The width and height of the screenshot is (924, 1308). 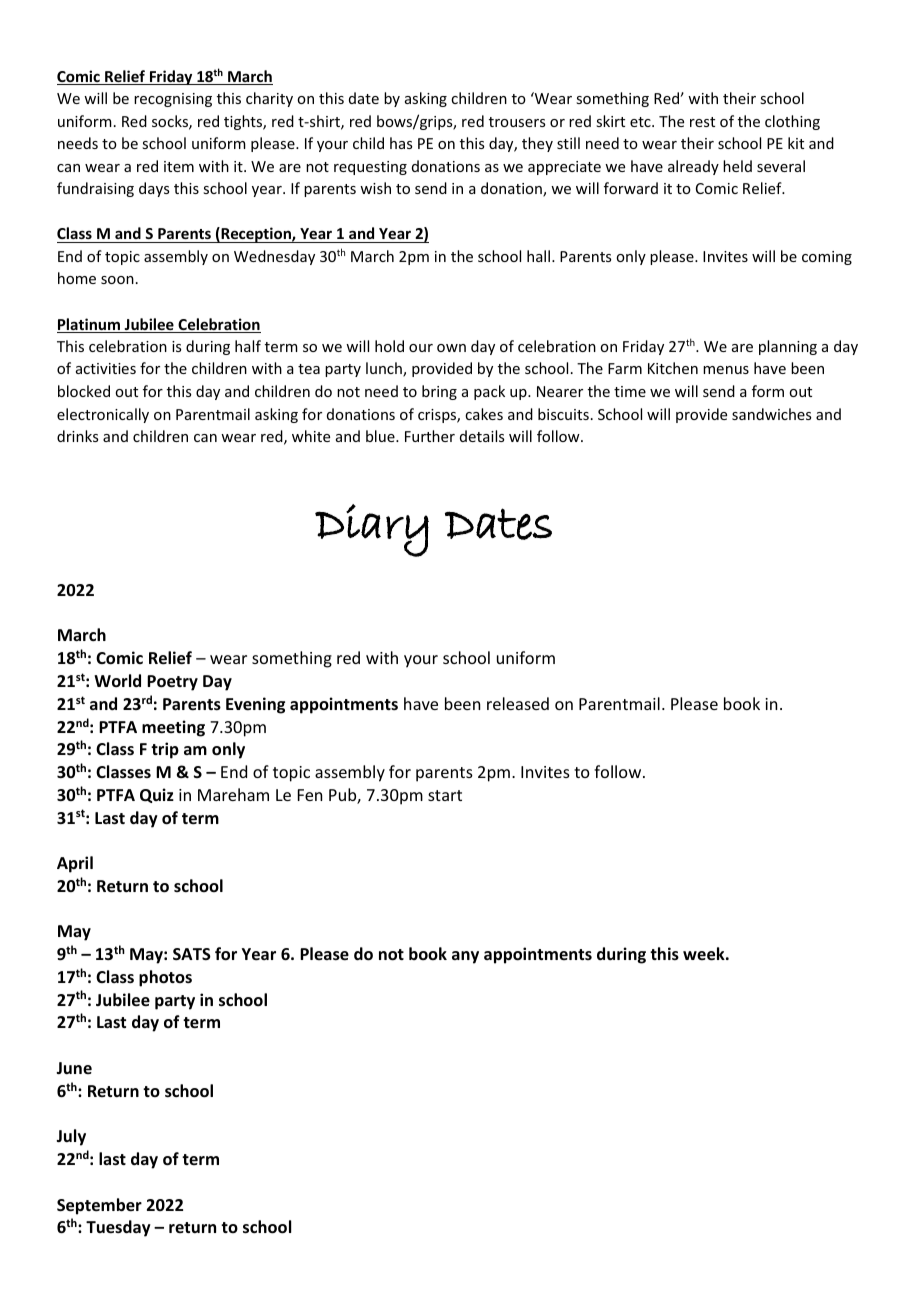 I want to click on Quiz, so click(x=157, y=795).
